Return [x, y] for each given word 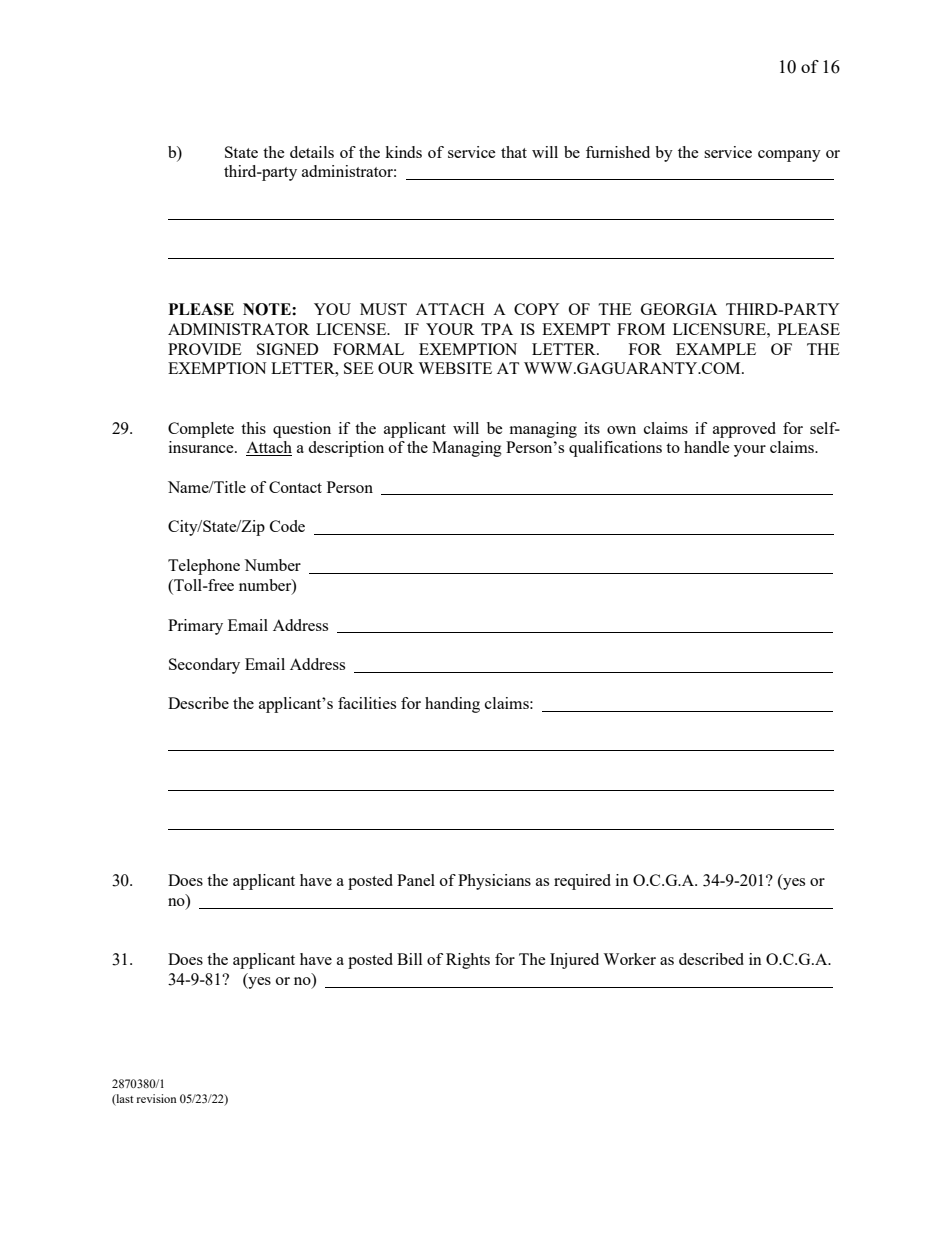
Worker [629, 959]
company [789, 156]
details [312, 152]
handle [707, 447]
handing [452, 705]
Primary [195, 627]
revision [156, 1098]
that [514, 152]
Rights [468, 961]
